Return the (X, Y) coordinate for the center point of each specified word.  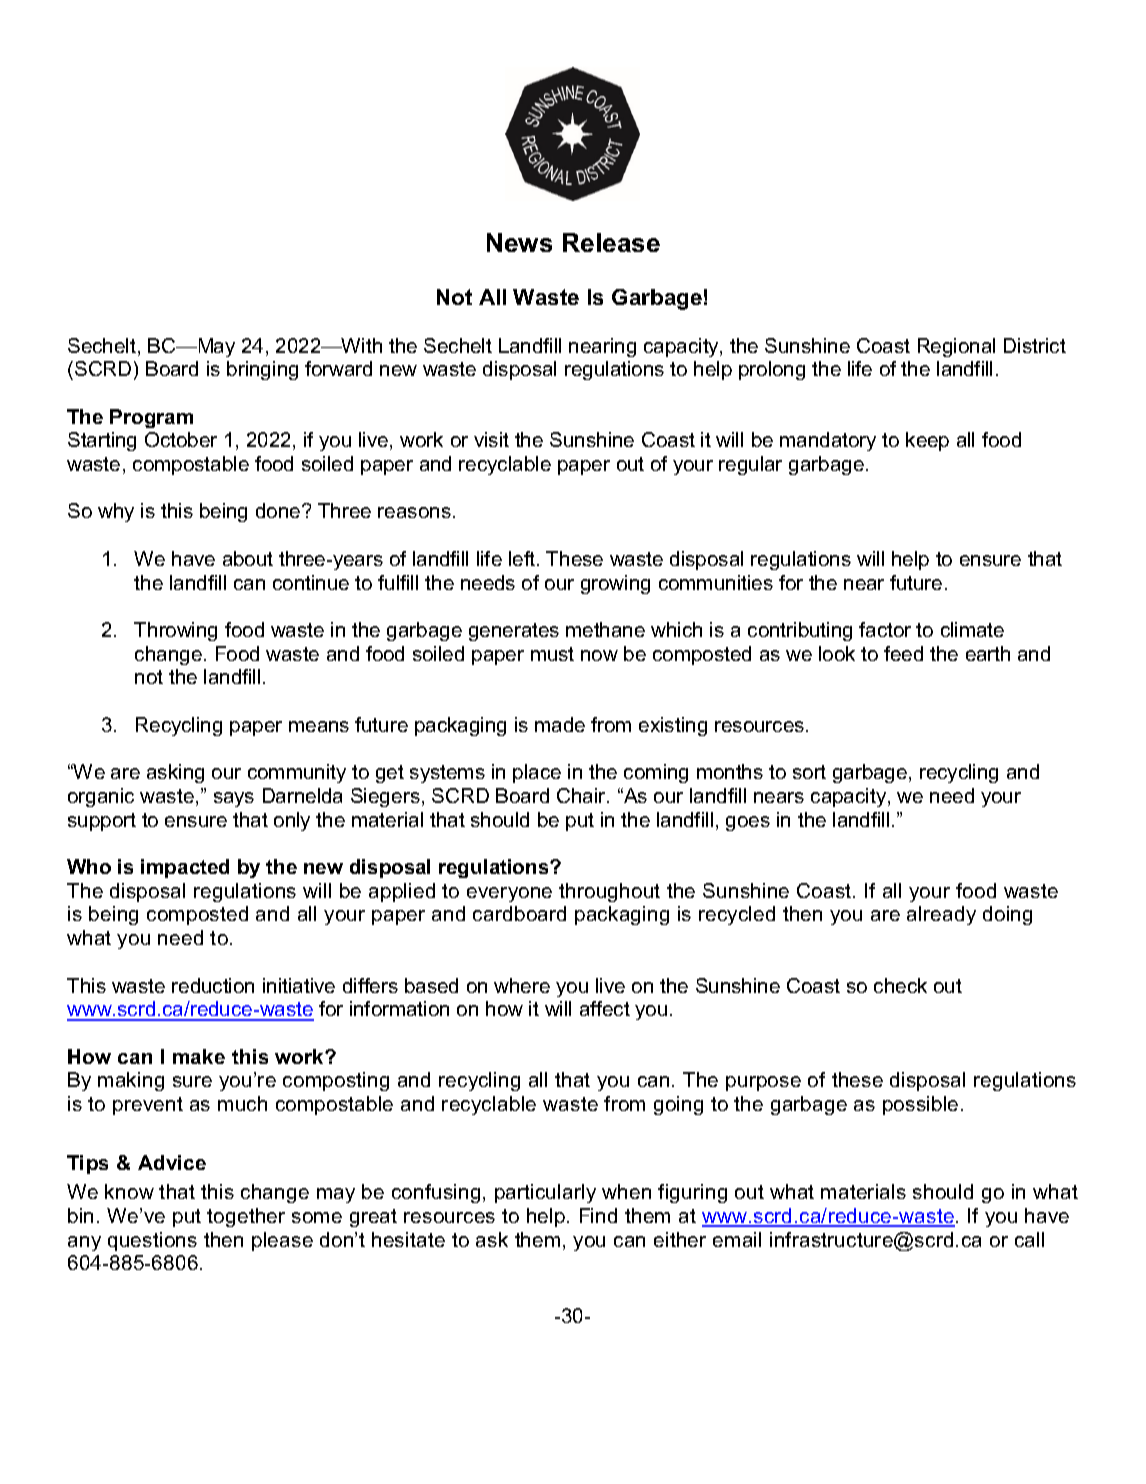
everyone (509, 894)
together (246, 1217)
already (941, 915)
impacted (185, 868)
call (1029, 1239)
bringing (262, 370)
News (519, 242)
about (248, 558)
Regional (956, 347)
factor (885, 629)
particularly (545, 1193)
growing (615, 584)
